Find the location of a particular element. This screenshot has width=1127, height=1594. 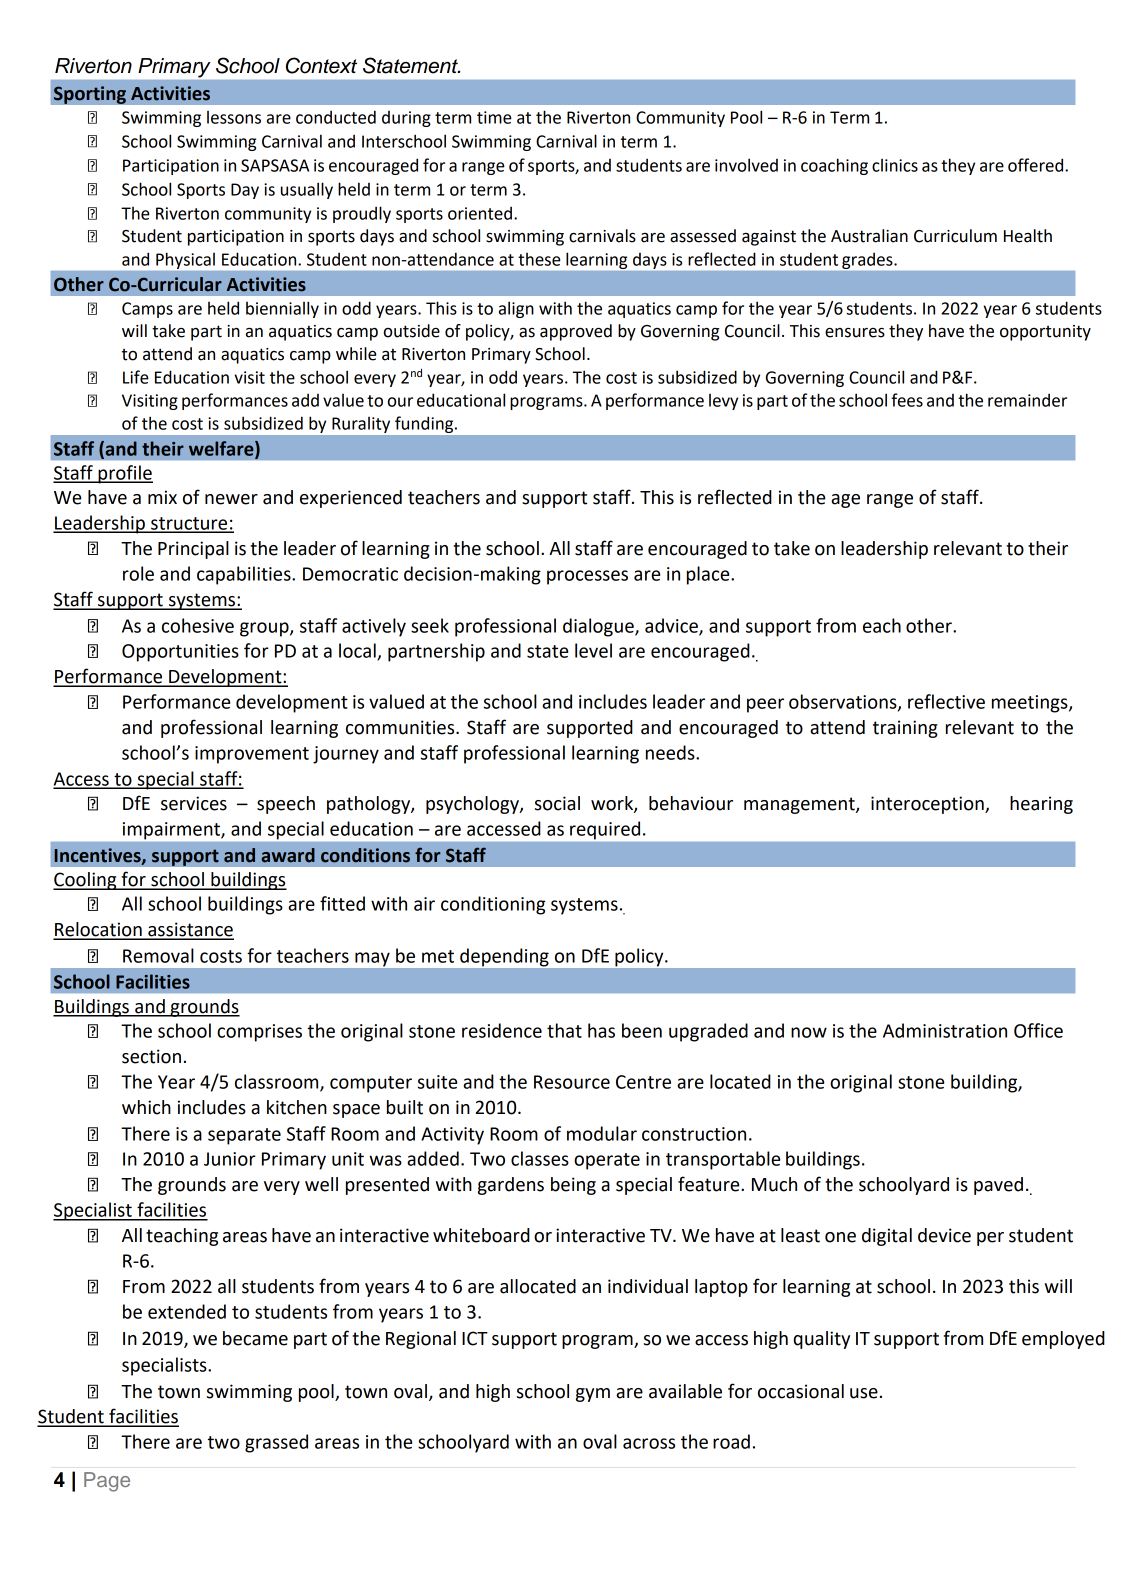

time is located at coordinates (494, 117).
